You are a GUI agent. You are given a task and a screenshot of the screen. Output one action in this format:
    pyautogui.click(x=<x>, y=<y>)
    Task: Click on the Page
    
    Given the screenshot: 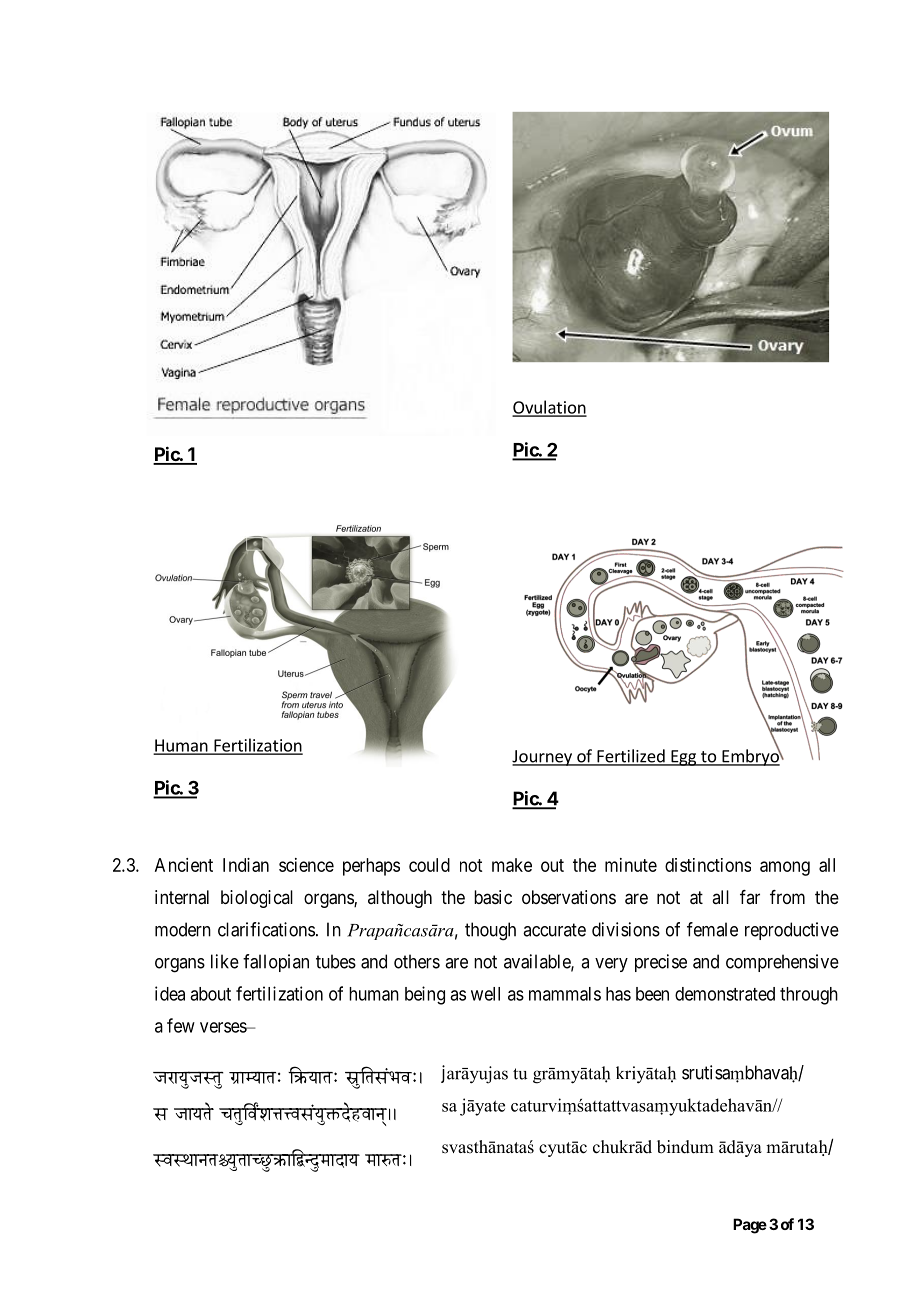 What is the action you would take?
    pyautogui.click(x=750, y=1226)
